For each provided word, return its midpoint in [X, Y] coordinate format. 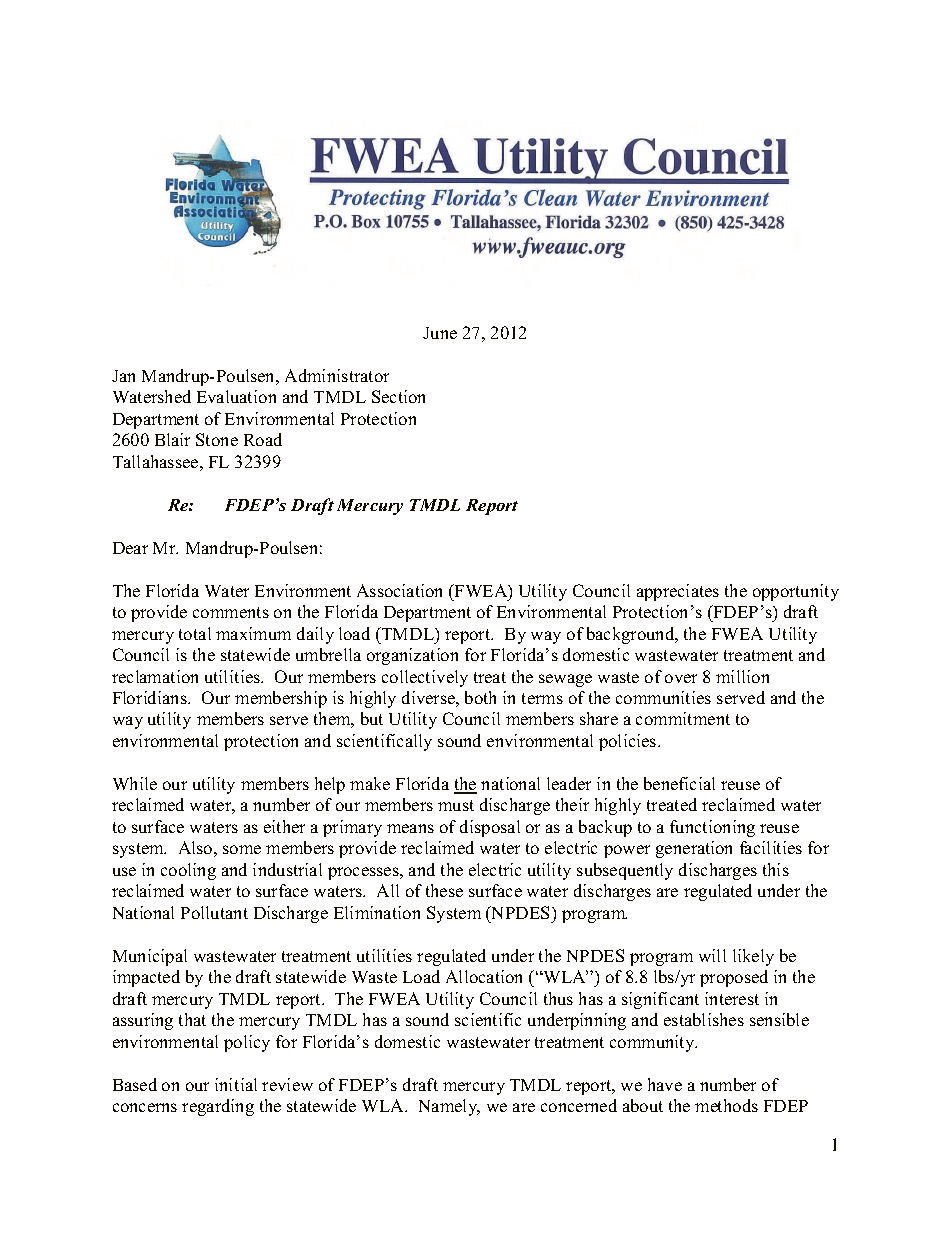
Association [399, 590]
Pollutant [214, 912]
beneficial [679, 783]
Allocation [484, 976]
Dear [130, 548]
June [440, 333]
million [742, 676]
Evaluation [236, 396]
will [712, 955]
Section [398, 396]
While [135, 783]
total [195, 633]
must [456, 805]
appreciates [678, 592]
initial [236, 1084]
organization [412, 656]
